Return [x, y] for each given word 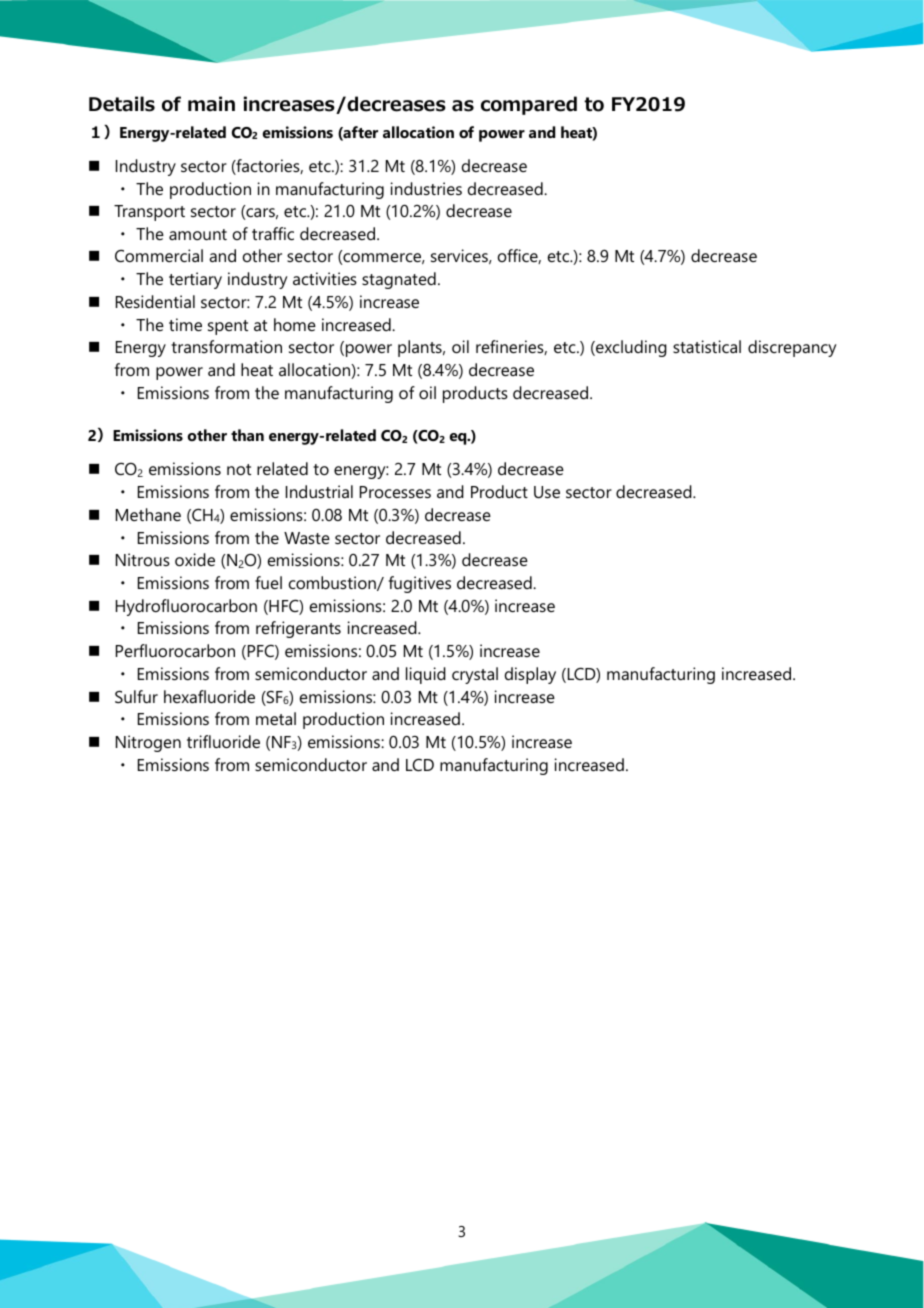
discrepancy [792, 348]
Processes [395, 492]
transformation [226, 346]
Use [547, 492]
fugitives [420, 584]
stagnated [399, 280]
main [211, 104]
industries [426, 188]
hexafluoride [209, 696]
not [239, 469]
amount [198, 234]
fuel [268, 582]
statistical [707, 346]
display [530, 675]
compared [529, 105]
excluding [630, 348]
